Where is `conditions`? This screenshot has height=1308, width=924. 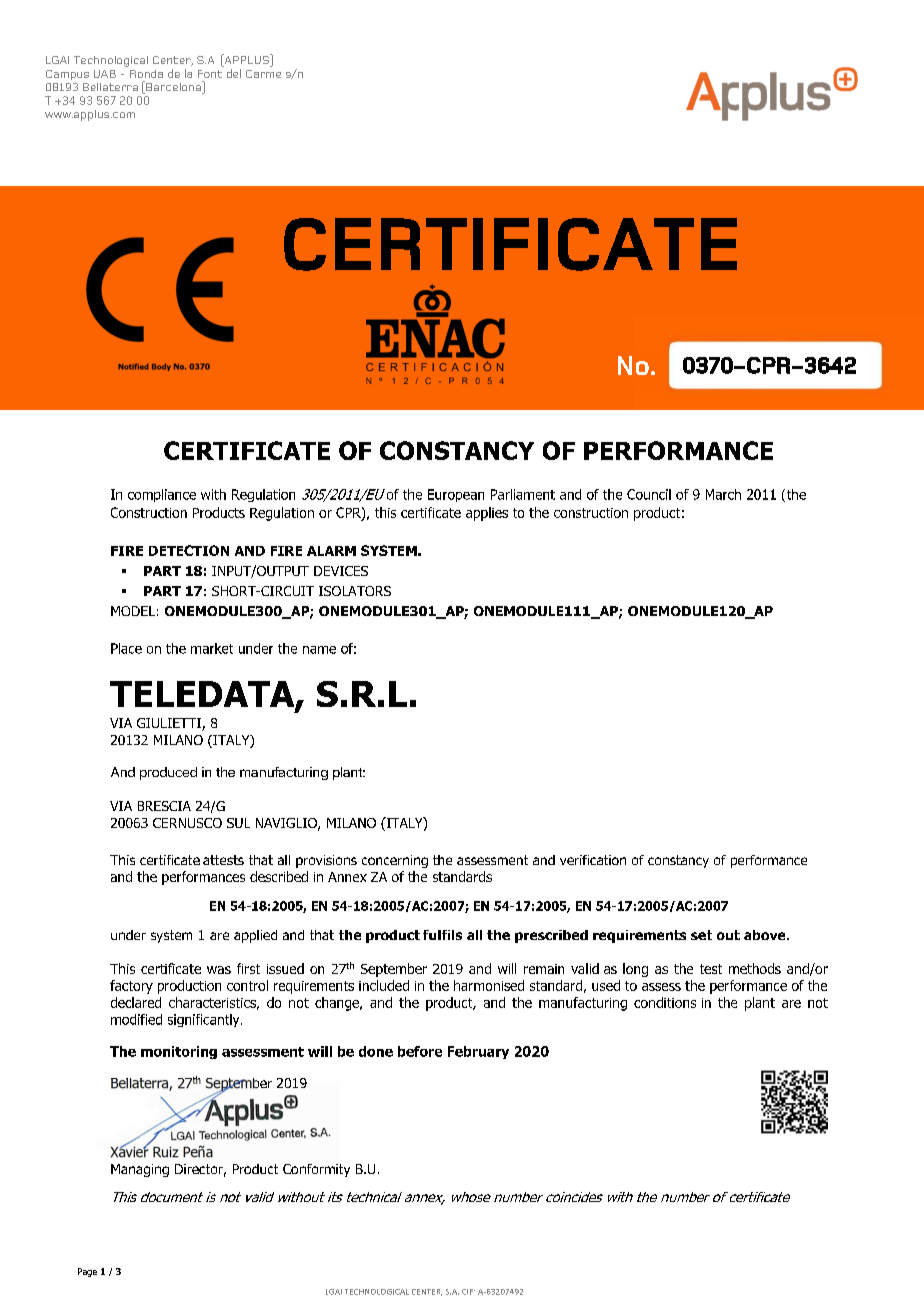
conditions is located at coordinates (665, 1002).
